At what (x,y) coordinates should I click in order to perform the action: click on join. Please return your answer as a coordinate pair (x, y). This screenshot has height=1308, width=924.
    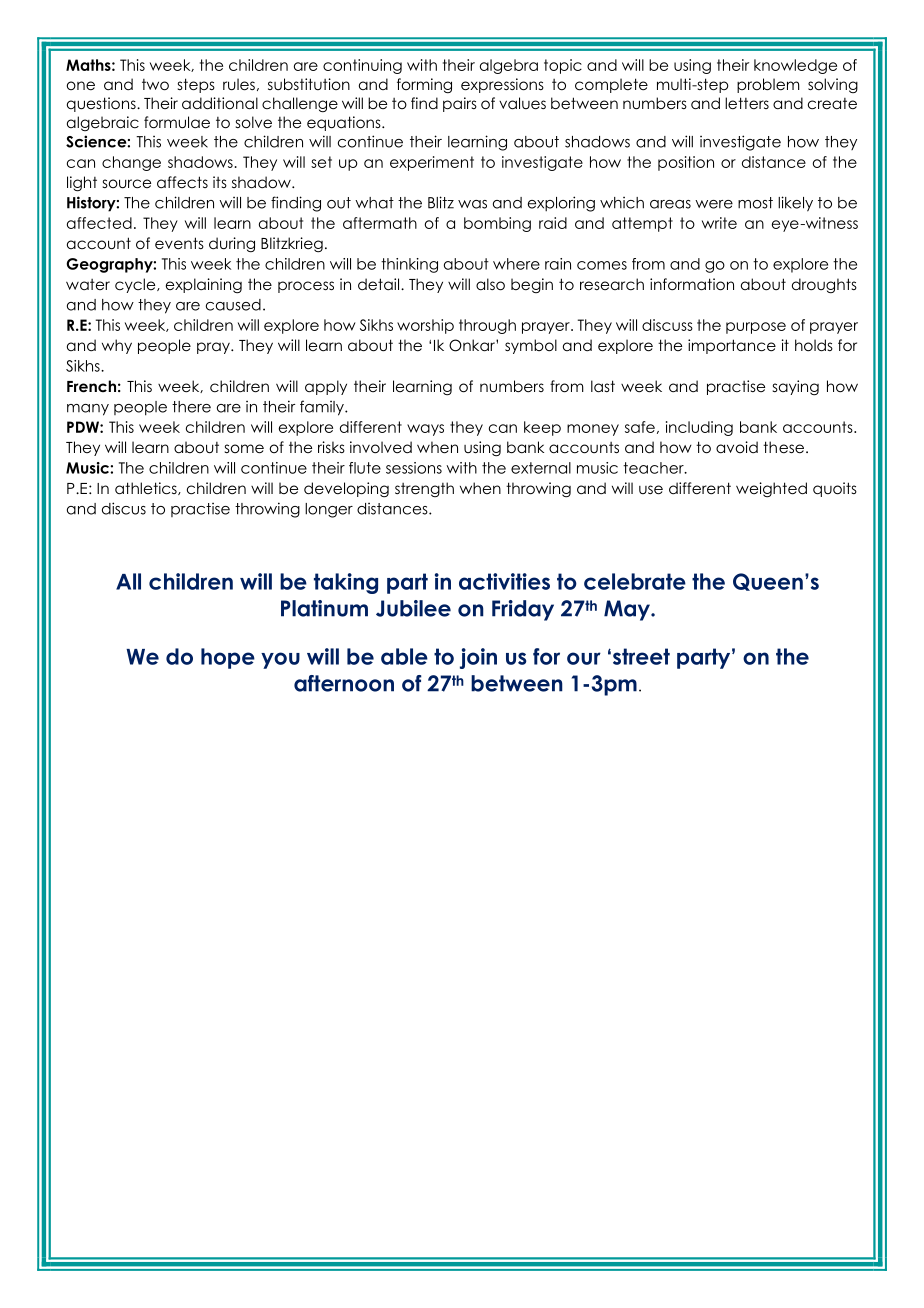
    Looking at the image, I should click on (478, 658).
